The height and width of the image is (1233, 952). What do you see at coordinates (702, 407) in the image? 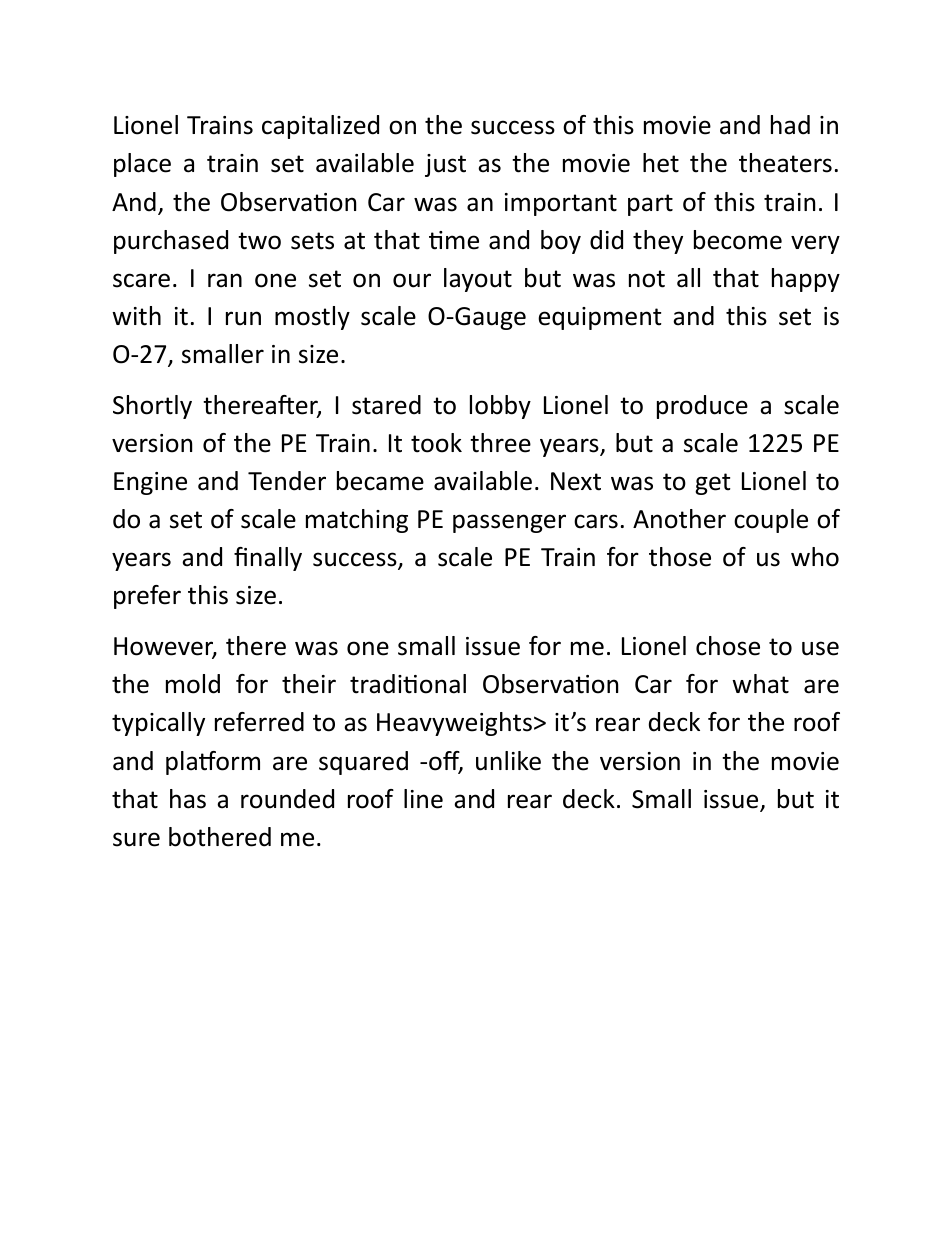
I see `produce` at bounding box center [702, 407].
